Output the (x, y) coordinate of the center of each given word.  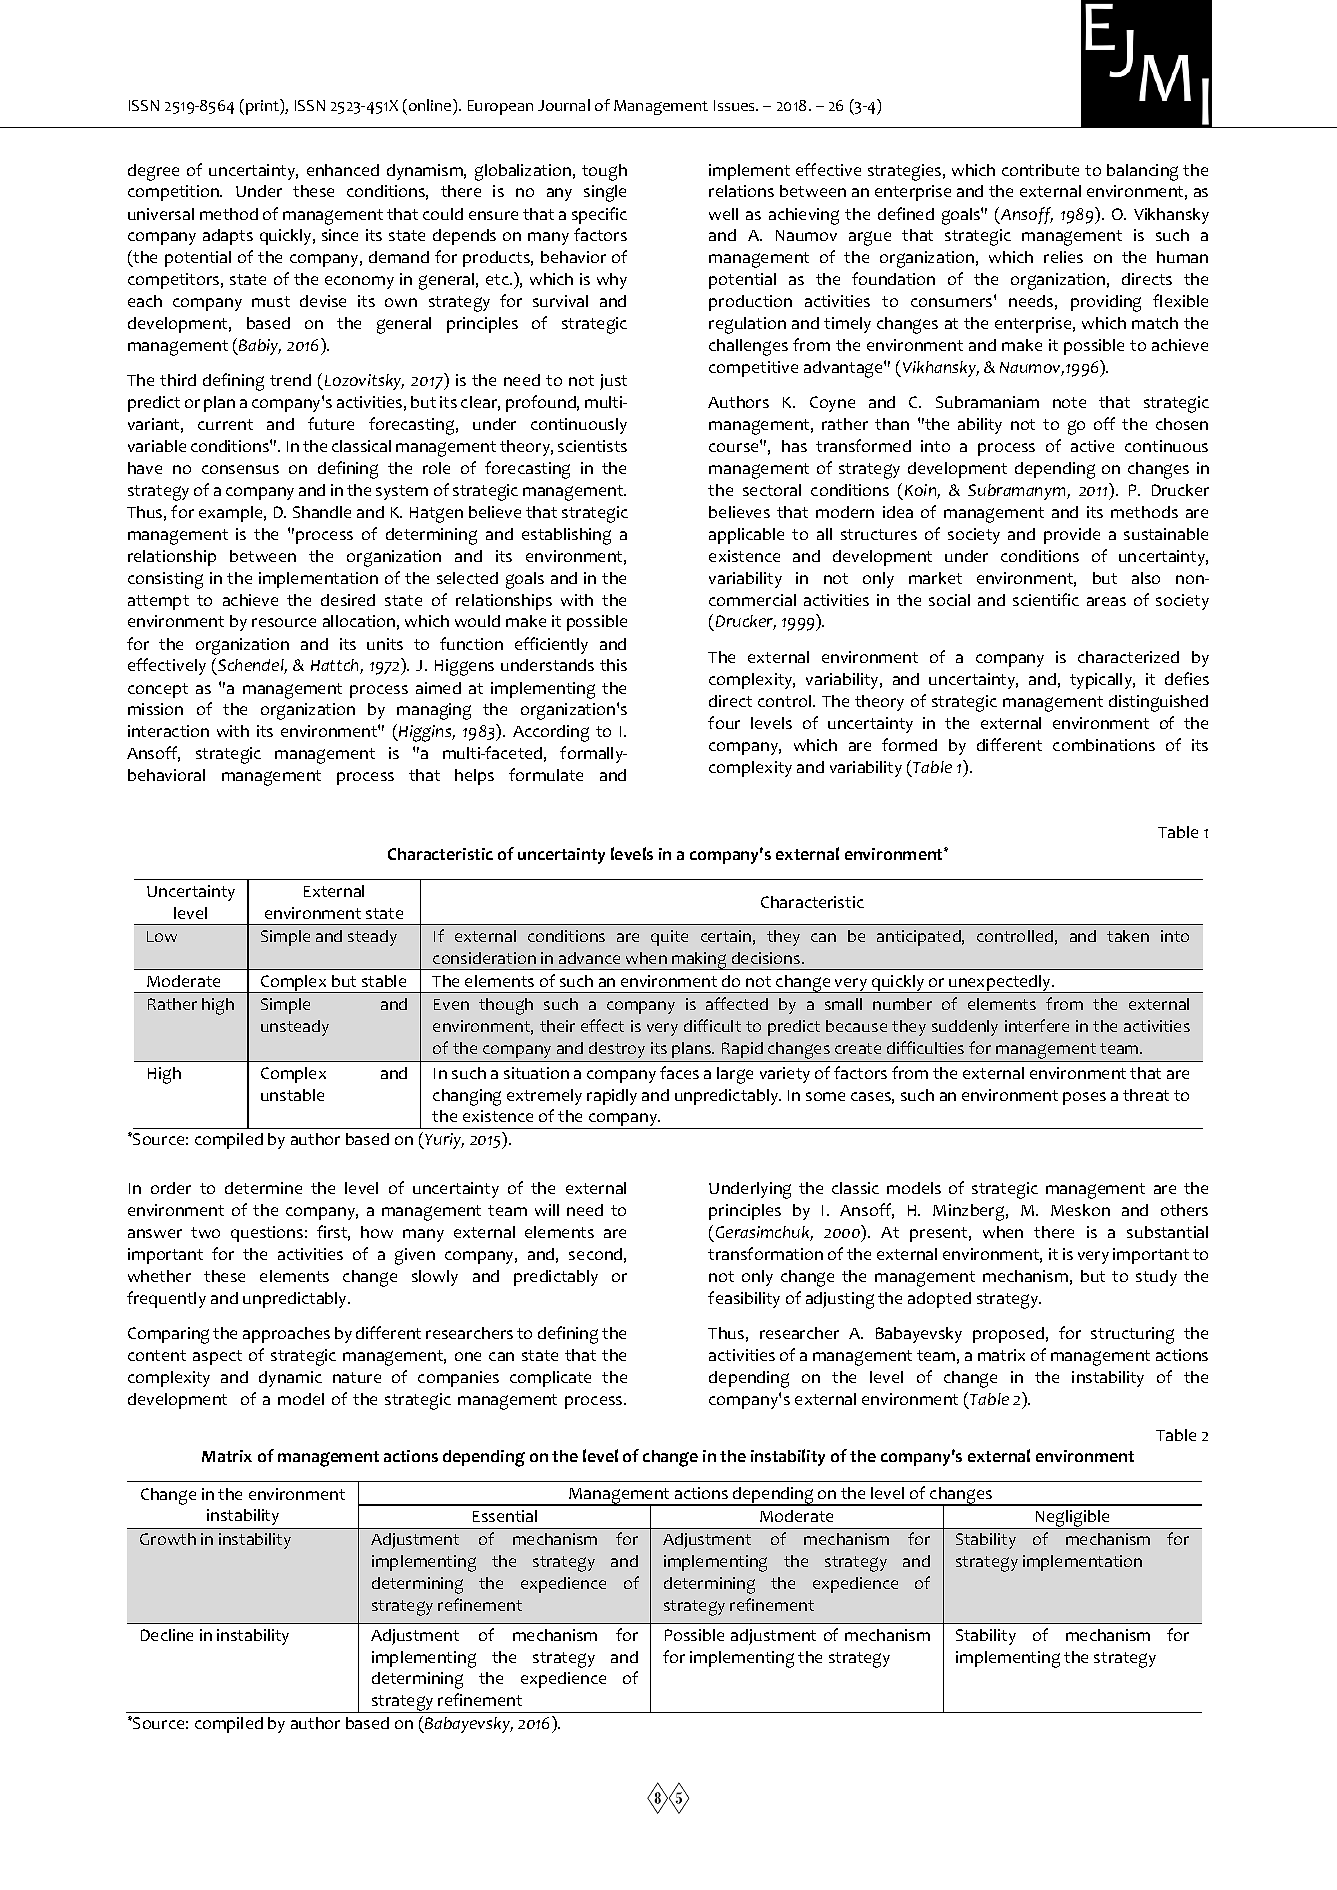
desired (348, 600)
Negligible (1073, 1519)
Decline (167, 1635)
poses (1084, 1098)
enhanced (343, 170)
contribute (1040, 170)
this (613, 665)
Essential (505, 1516)
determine (263, 1188)
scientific (1046, 599)
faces (679, 1072)
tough (604, 172)
